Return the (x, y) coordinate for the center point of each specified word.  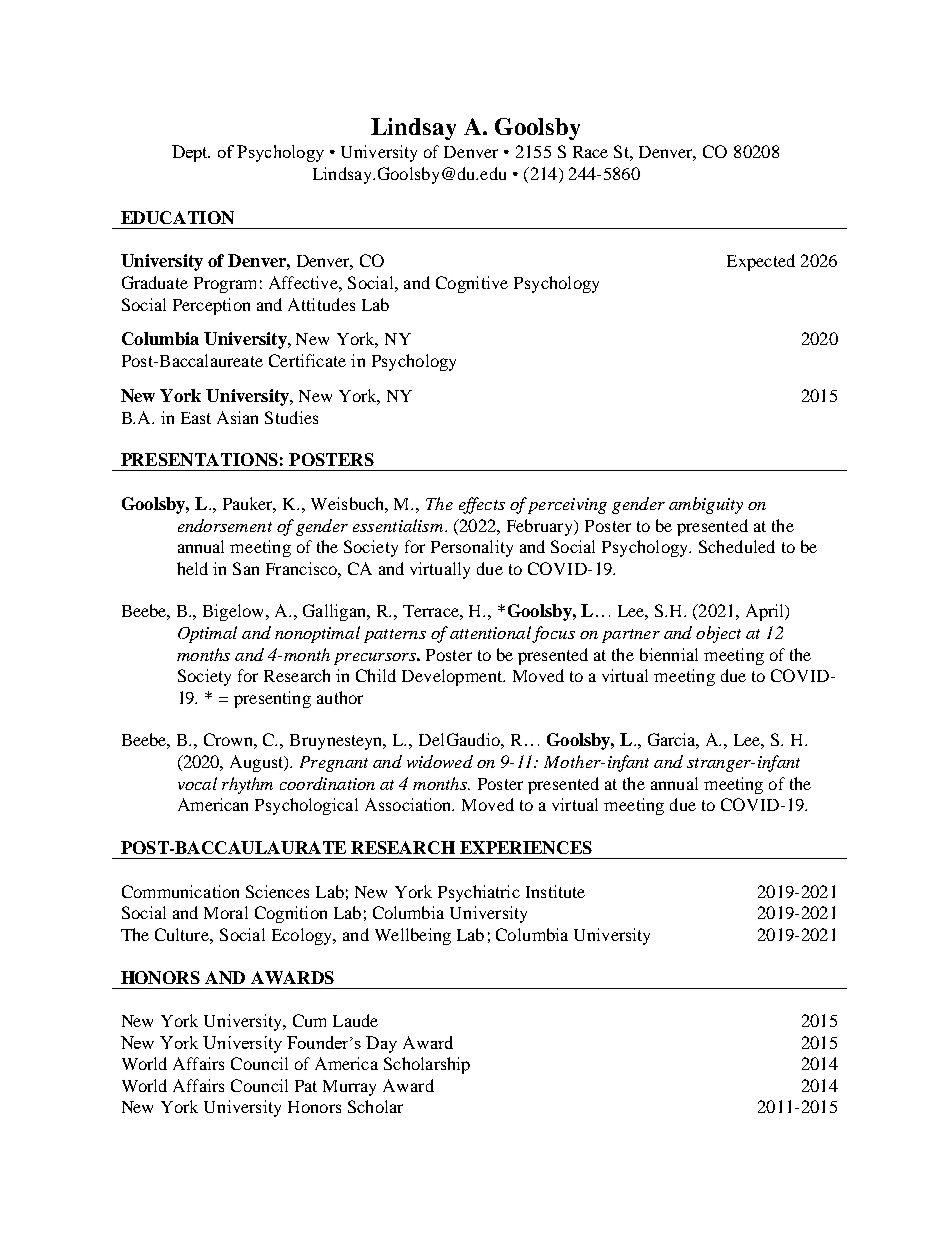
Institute (555, 891)
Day (381, 1044)
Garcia (673, 741)
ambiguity (706, 505)
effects (482, 505)
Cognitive (472, 284)
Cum (309, 1020)
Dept (191, 153)
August (258, 763)
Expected (761, 262)
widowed (440, 761)
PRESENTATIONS (199, 459)
